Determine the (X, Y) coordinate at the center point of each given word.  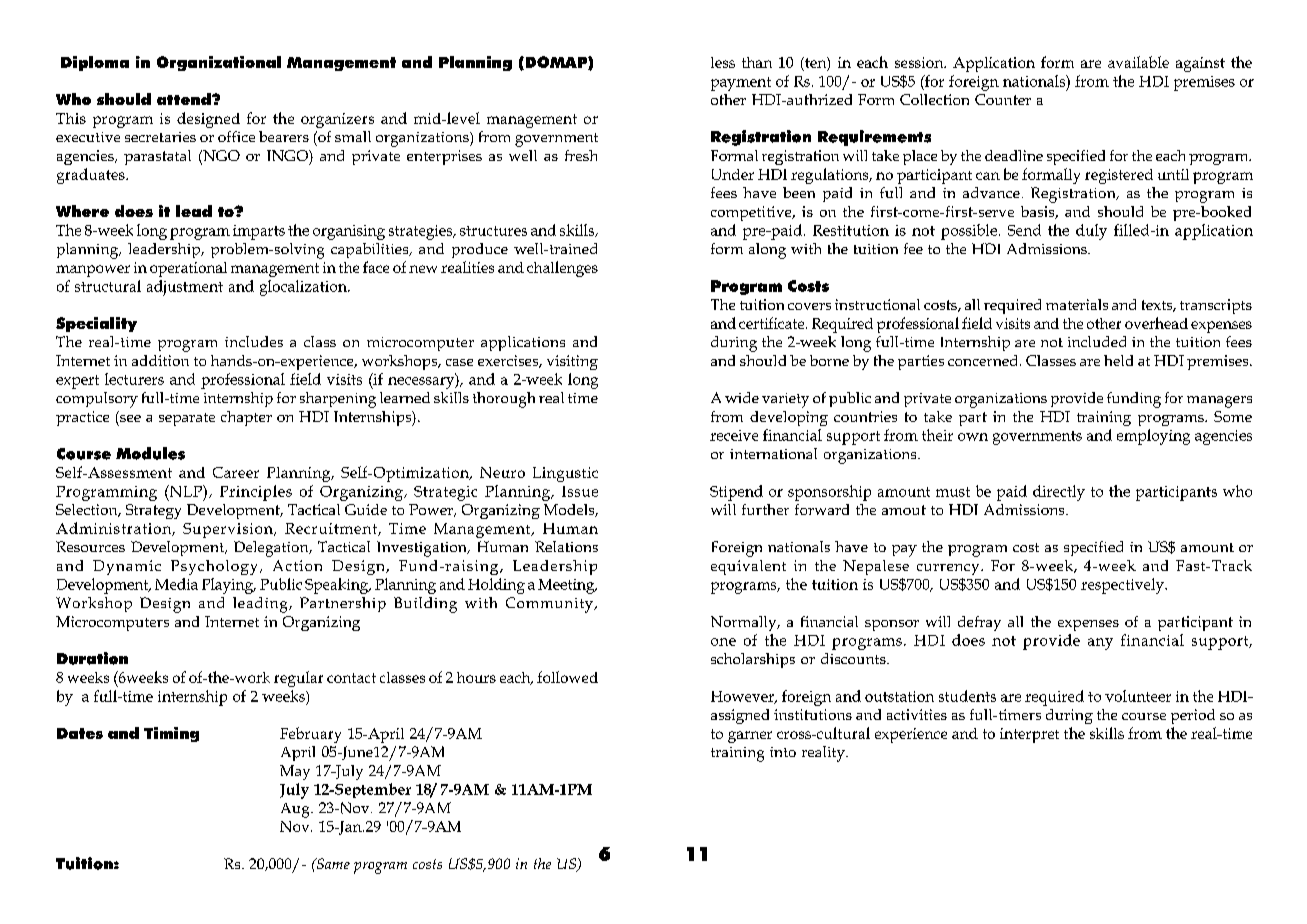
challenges (562, 269)
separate (187, 419)
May (295, 772)
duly (1091, 232)
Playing (229, 586)
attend (185, 99)
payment (741, 84)
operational (188, 269)
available (1138, 62)
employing (1153, 437)
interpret (1029, 735)
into (783, 752)
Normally (745, 623)
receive (734, 435)
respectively (1123, 586)
